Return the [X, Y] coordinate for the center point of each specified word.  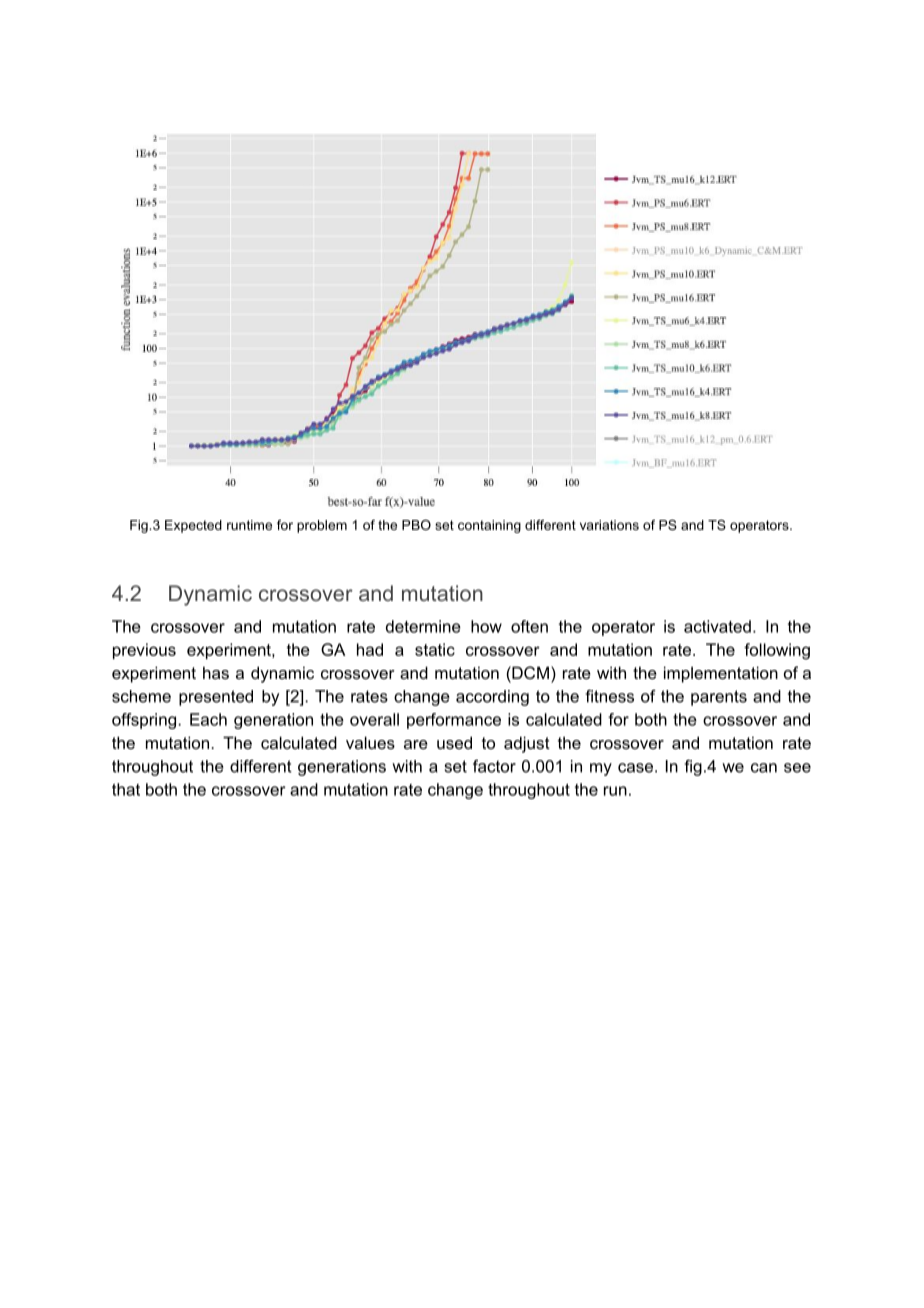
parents [719, 698]
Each [208, 719]
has [216, 672]
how [486, 626]
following [777, 651]
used [454, 742]
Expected [193, 526]
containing [489, 526]
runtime [249, 525]
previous [144, 651]
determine [423, 626]
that [126, 789]
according [492, 698]
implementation [721, 674]
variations [609, 525]
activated [717, 626]
